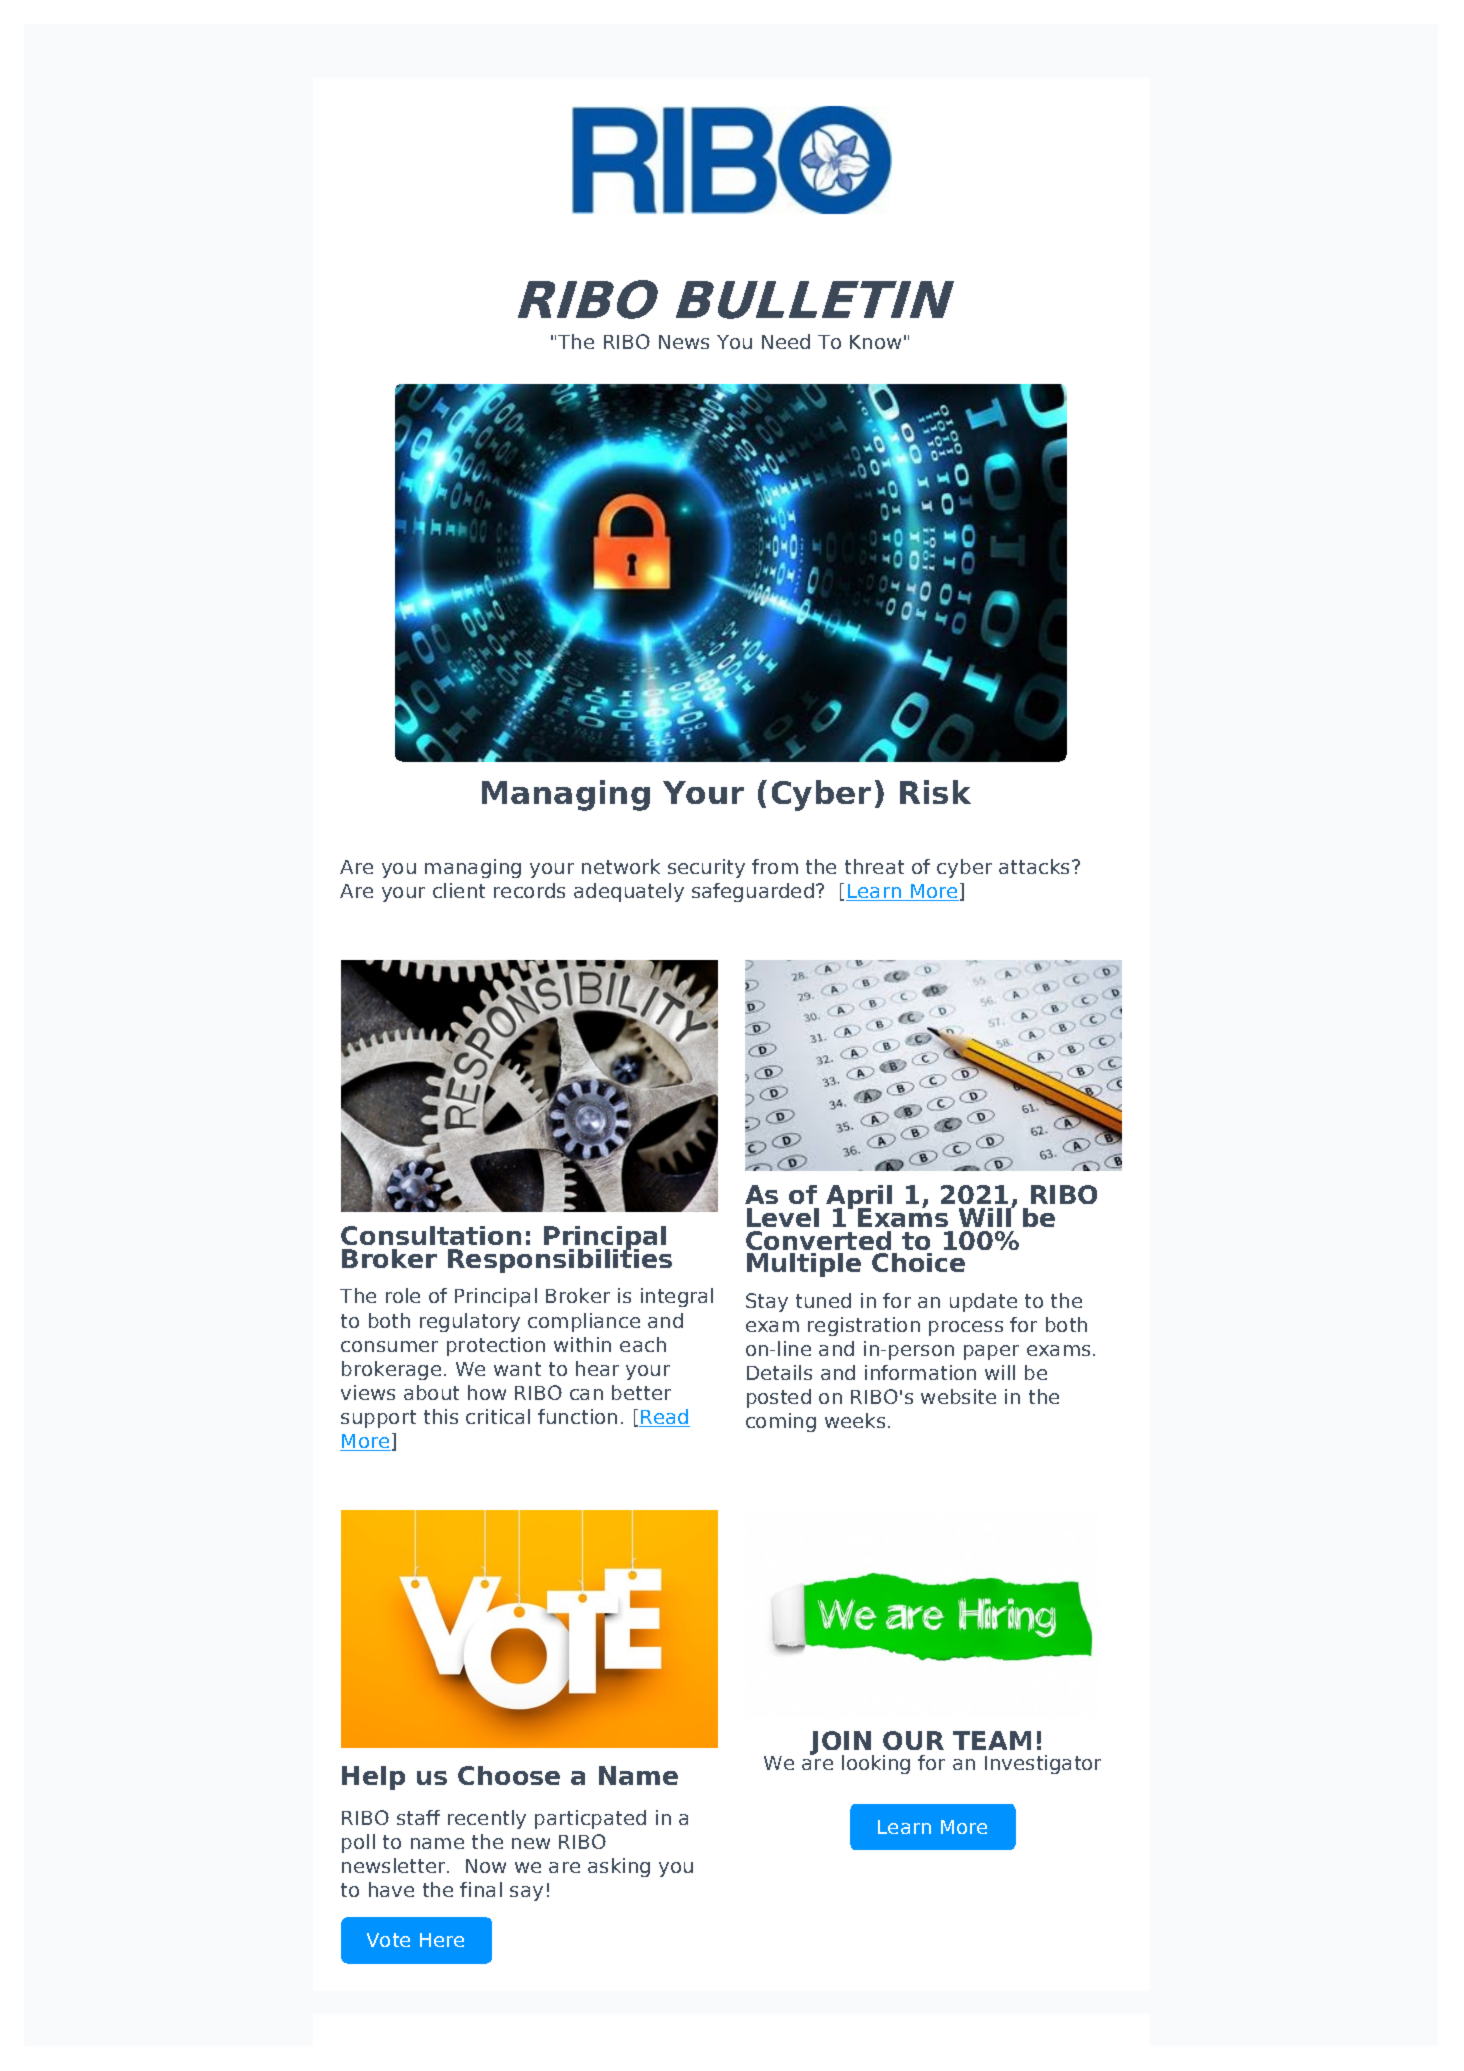 Image resolution: width=1464 pixels, height=2071 pixels. I want to click on Need, so click(786, 341).
